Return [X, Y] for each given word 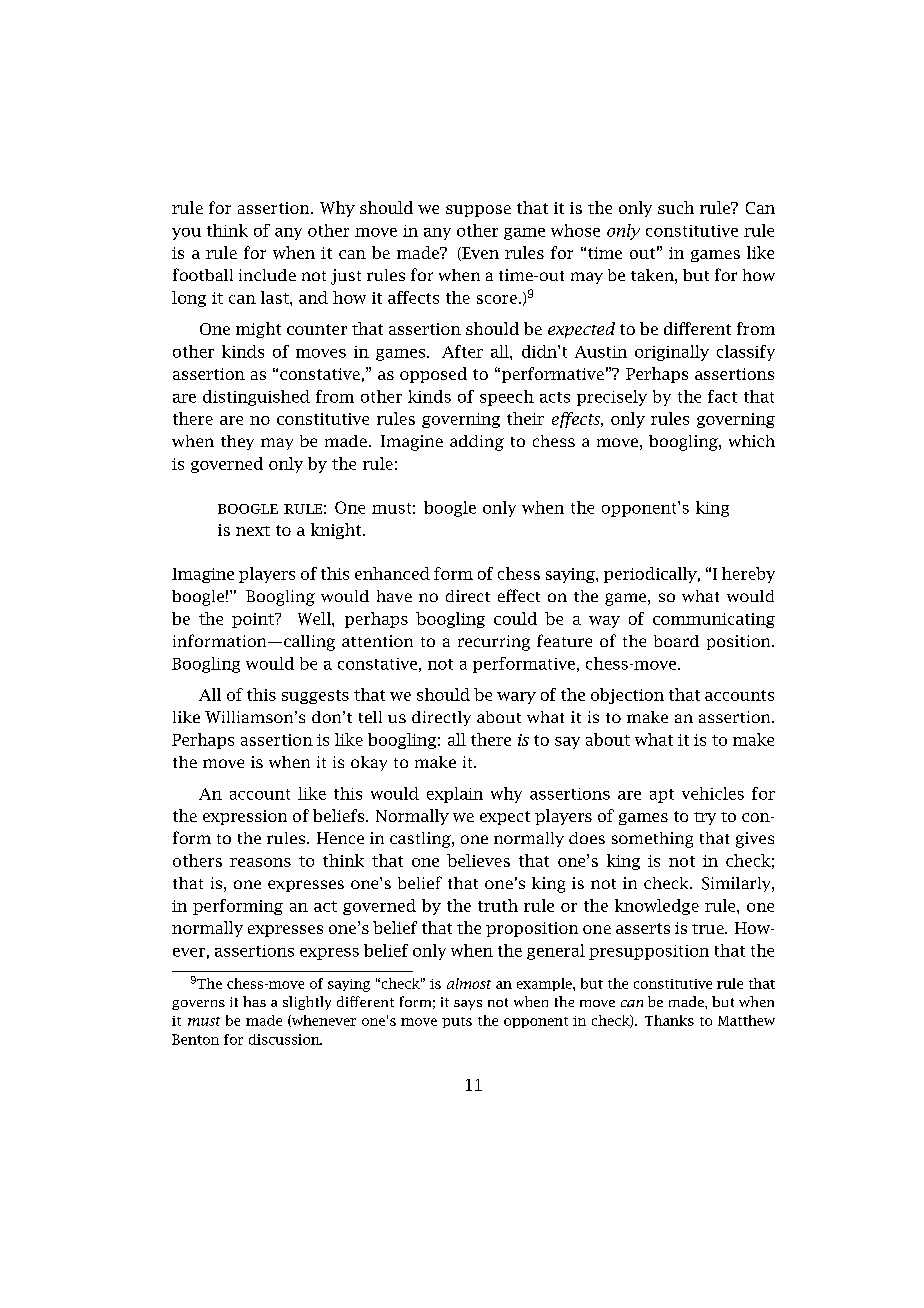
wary [516, 698]
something [652, 840]
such [676, 207]
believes [478, 860]
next [253, 531]
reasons [260, 862]
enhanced [392, 573]
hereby [748, 575]
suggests [315, 697]
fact [722, 396]
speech [507, 398]
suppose [478, 211]
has [254, 1001]
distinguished [256, 398]
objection [627, 696]
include [267, 275]
